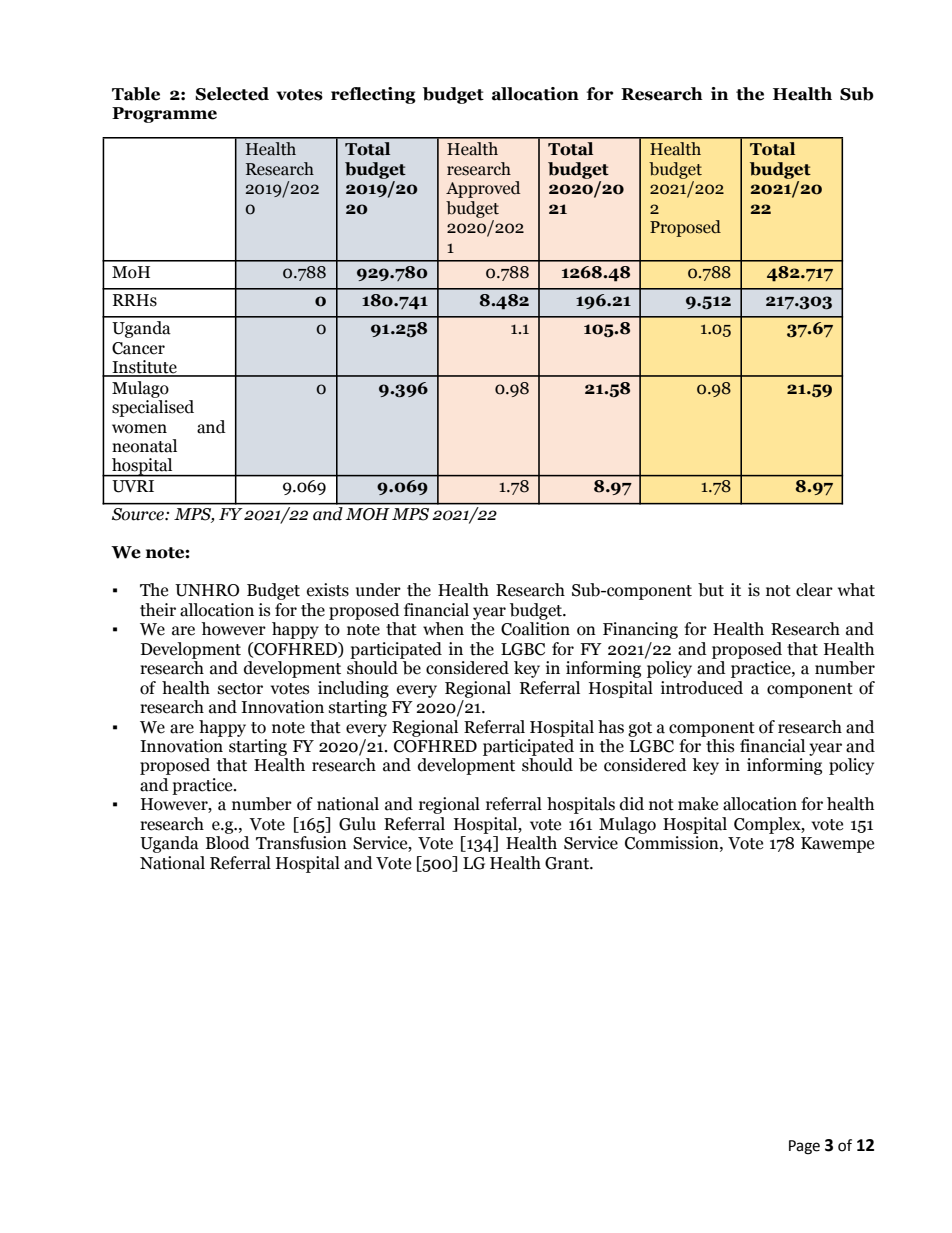  I want to click on Selected, so click(232, 94).
